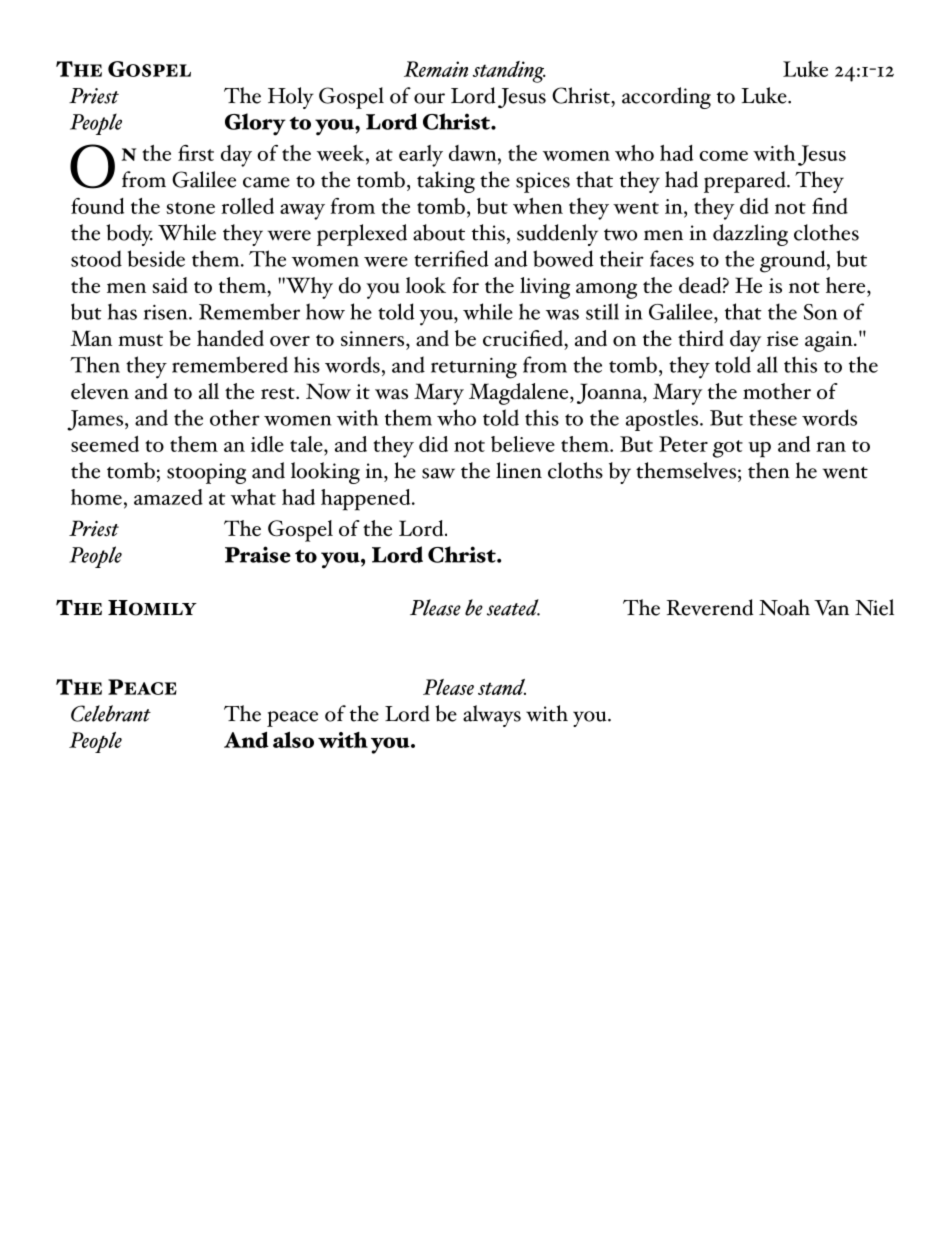 The image size is (952, 1233). I want to click on seated, so click(513, 607).
